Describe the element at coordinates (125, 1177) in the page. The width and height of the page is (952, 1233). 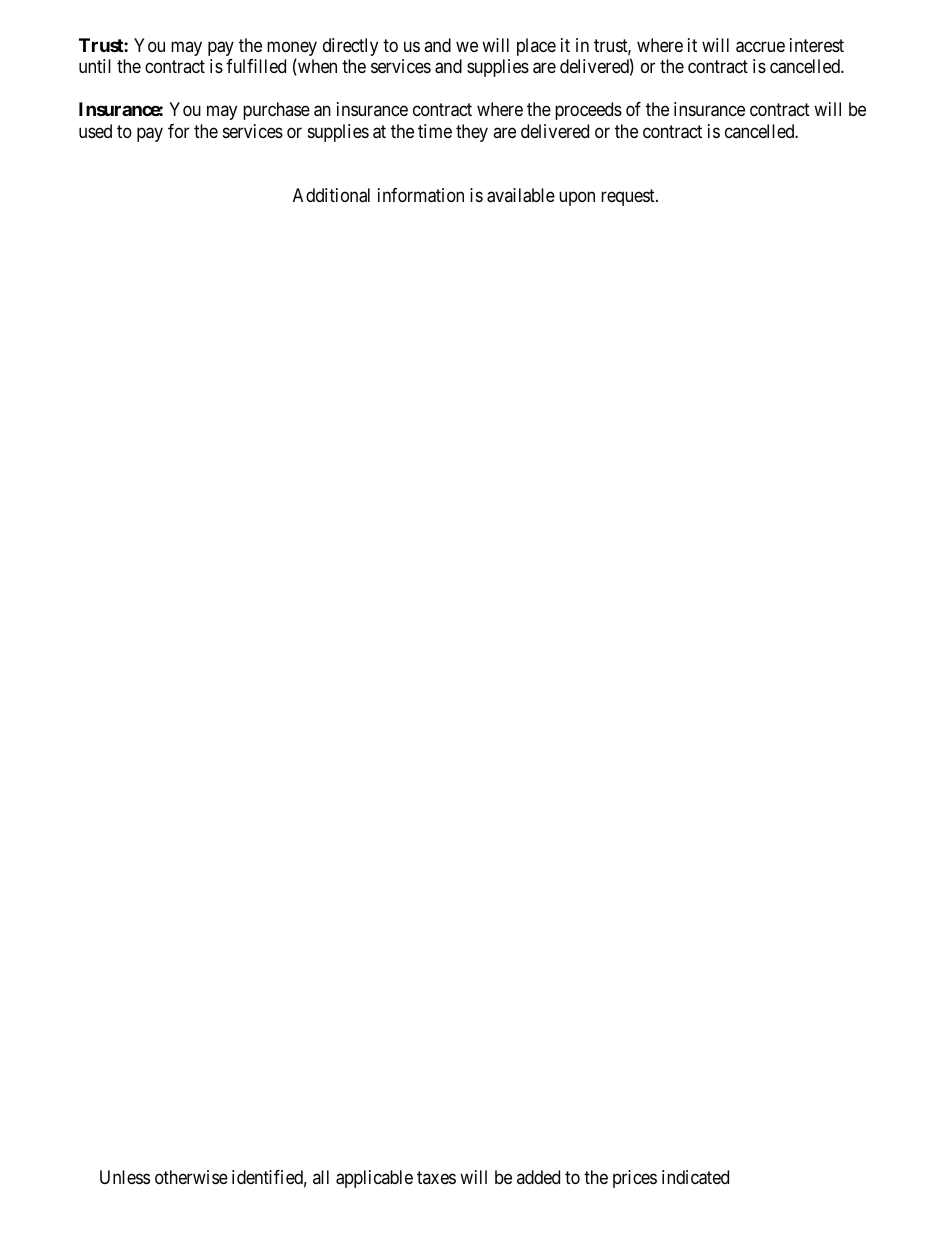
I see `Unless` at that location.
